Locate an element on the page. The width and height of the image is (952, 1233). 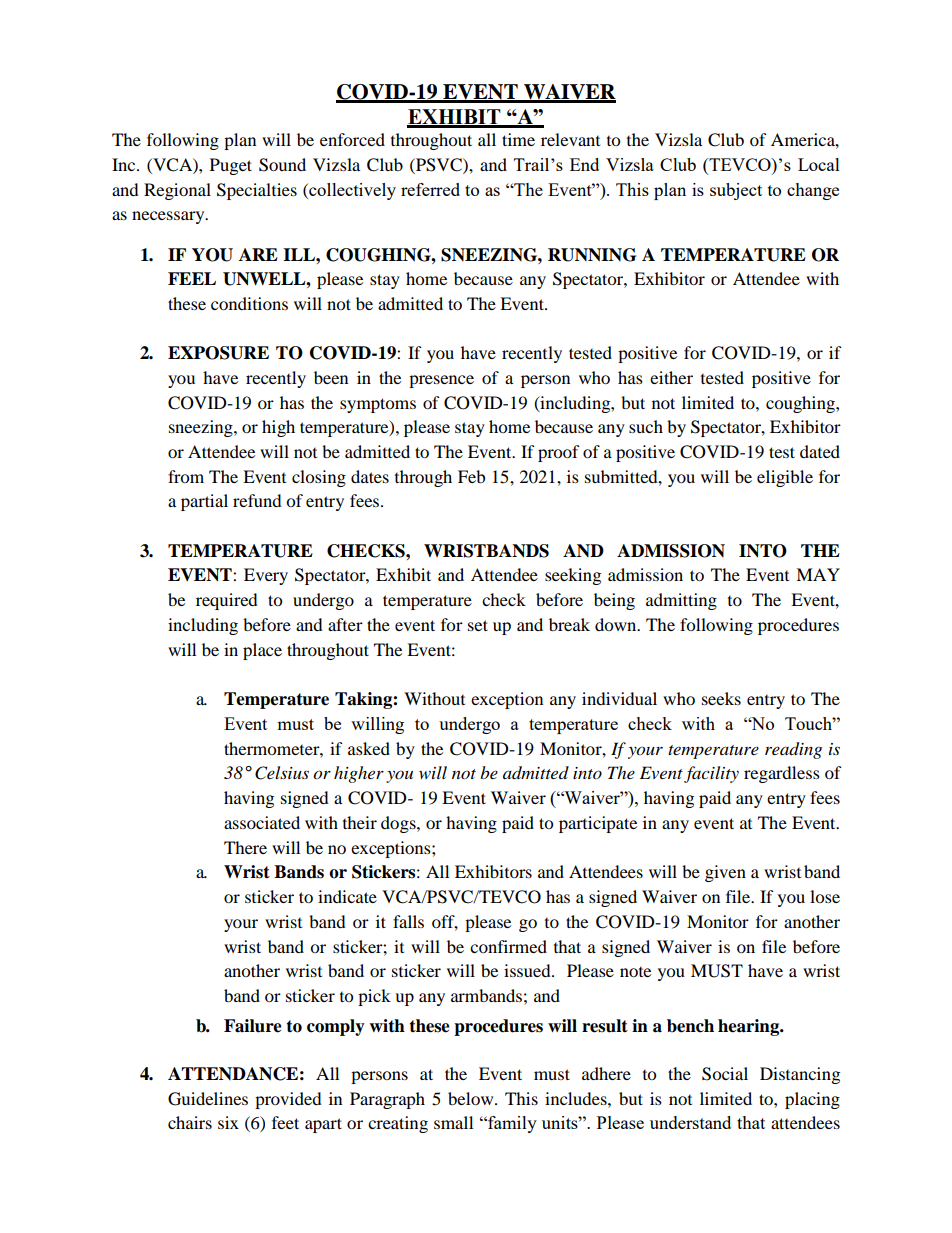
presence is located at coordinates (441, 381).
